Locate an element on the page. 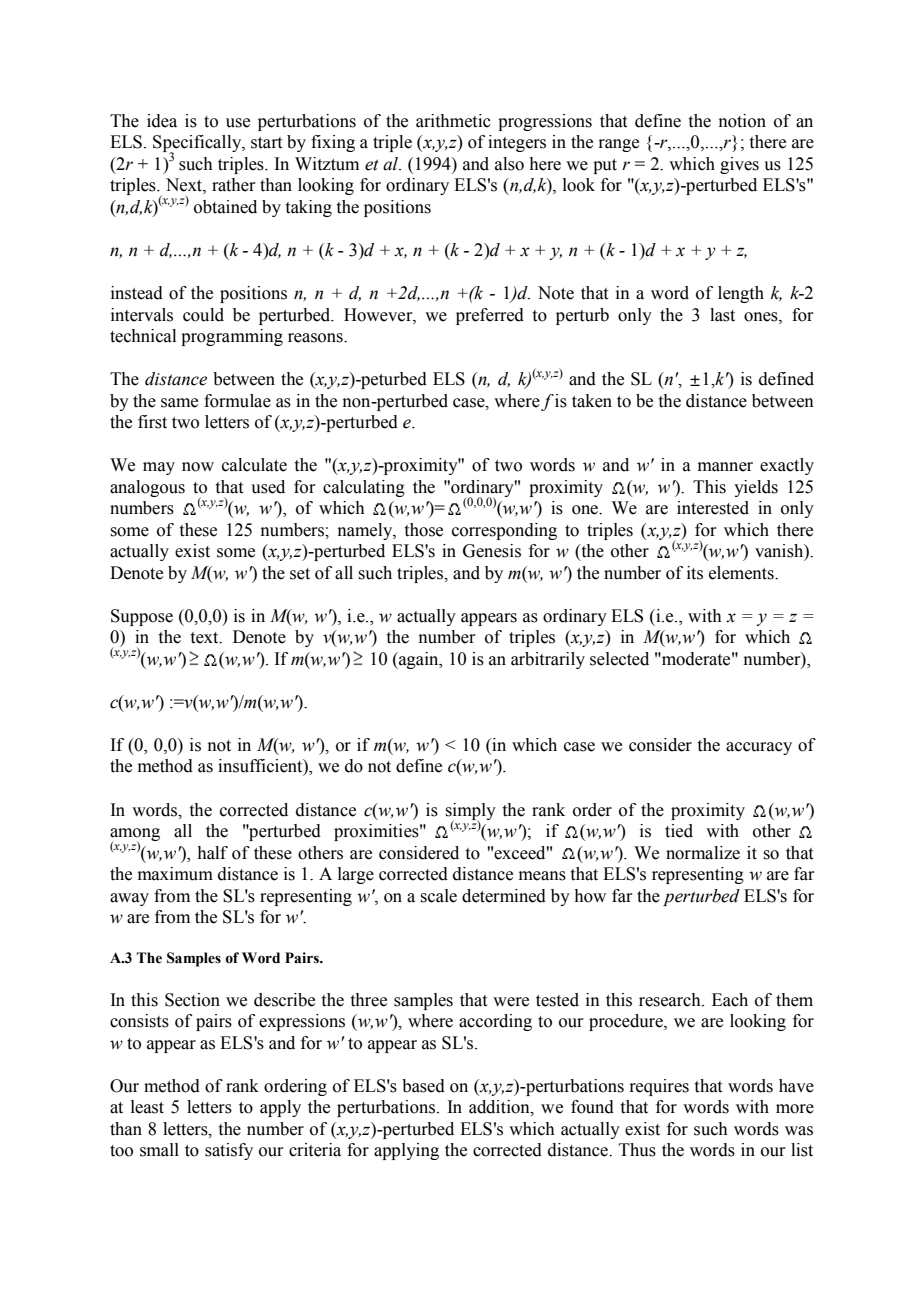  programming is located at coordinates (232, 337).
